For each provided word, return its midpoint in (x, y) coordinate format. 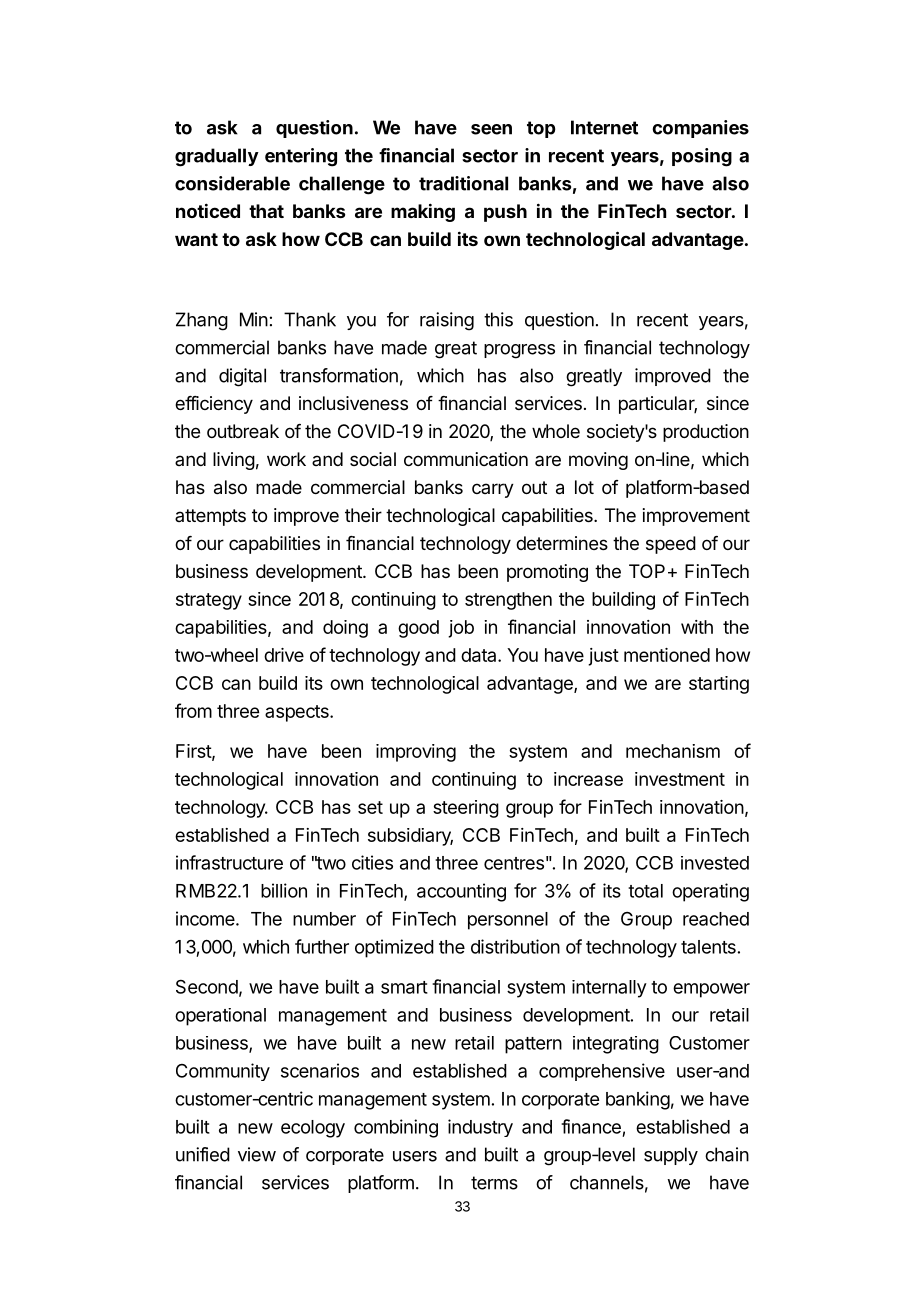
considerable (232, 183)
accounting (461, 892)
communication (466, 459)
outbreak (243, 431)
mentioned (667, 655)
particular (658, 405)
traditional (463, 183)
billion (284, 890)
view (257, 1154)
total (645, 891)
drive (284, 655)
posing (702, 157)
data (480, 655)
